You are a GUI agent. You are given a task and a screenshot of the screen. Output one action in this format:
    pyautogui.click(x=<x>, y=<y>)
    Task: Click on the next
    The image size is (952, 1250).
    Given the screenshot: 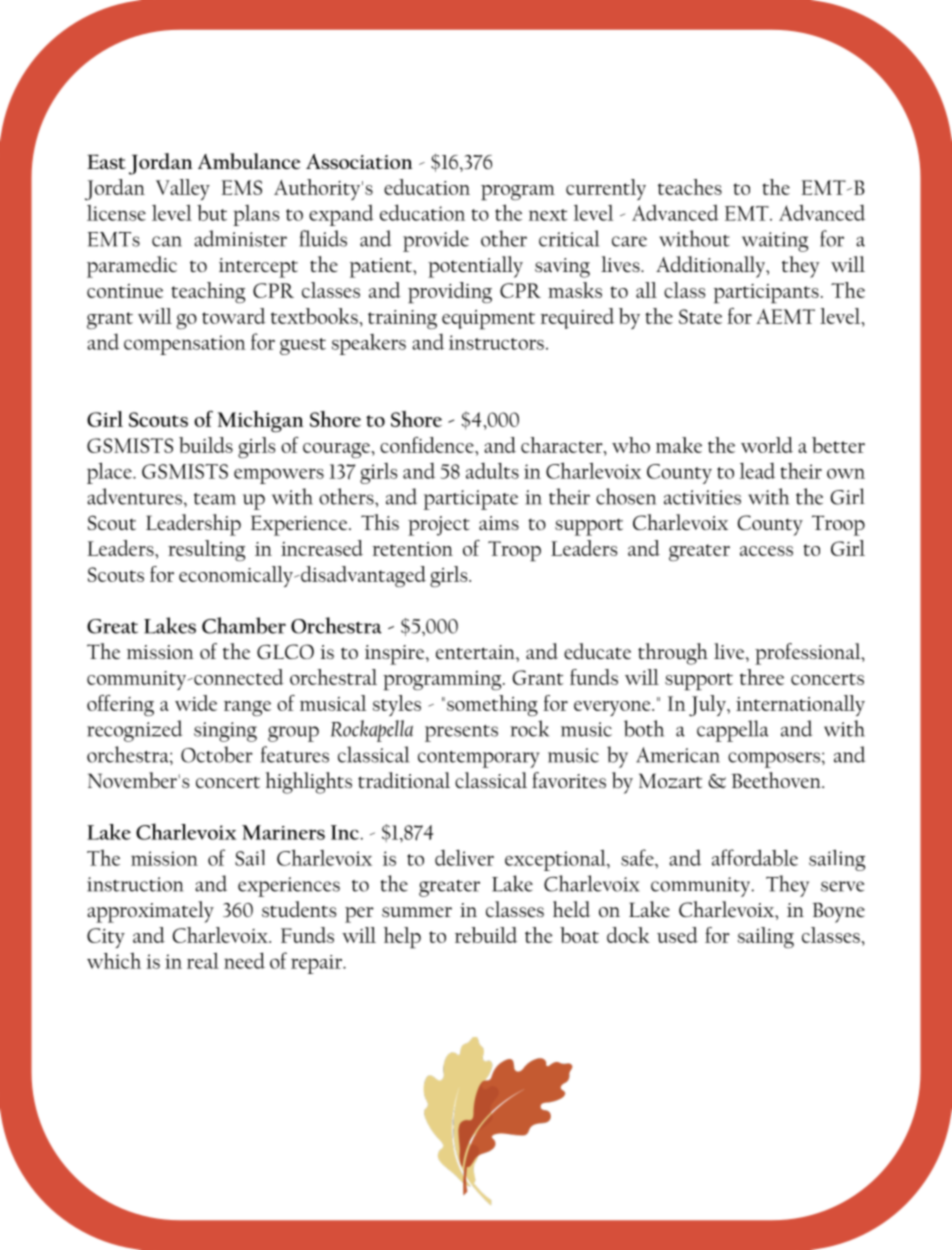 What is the action you would take?
    pyautogui.click(x=548, y=215)
